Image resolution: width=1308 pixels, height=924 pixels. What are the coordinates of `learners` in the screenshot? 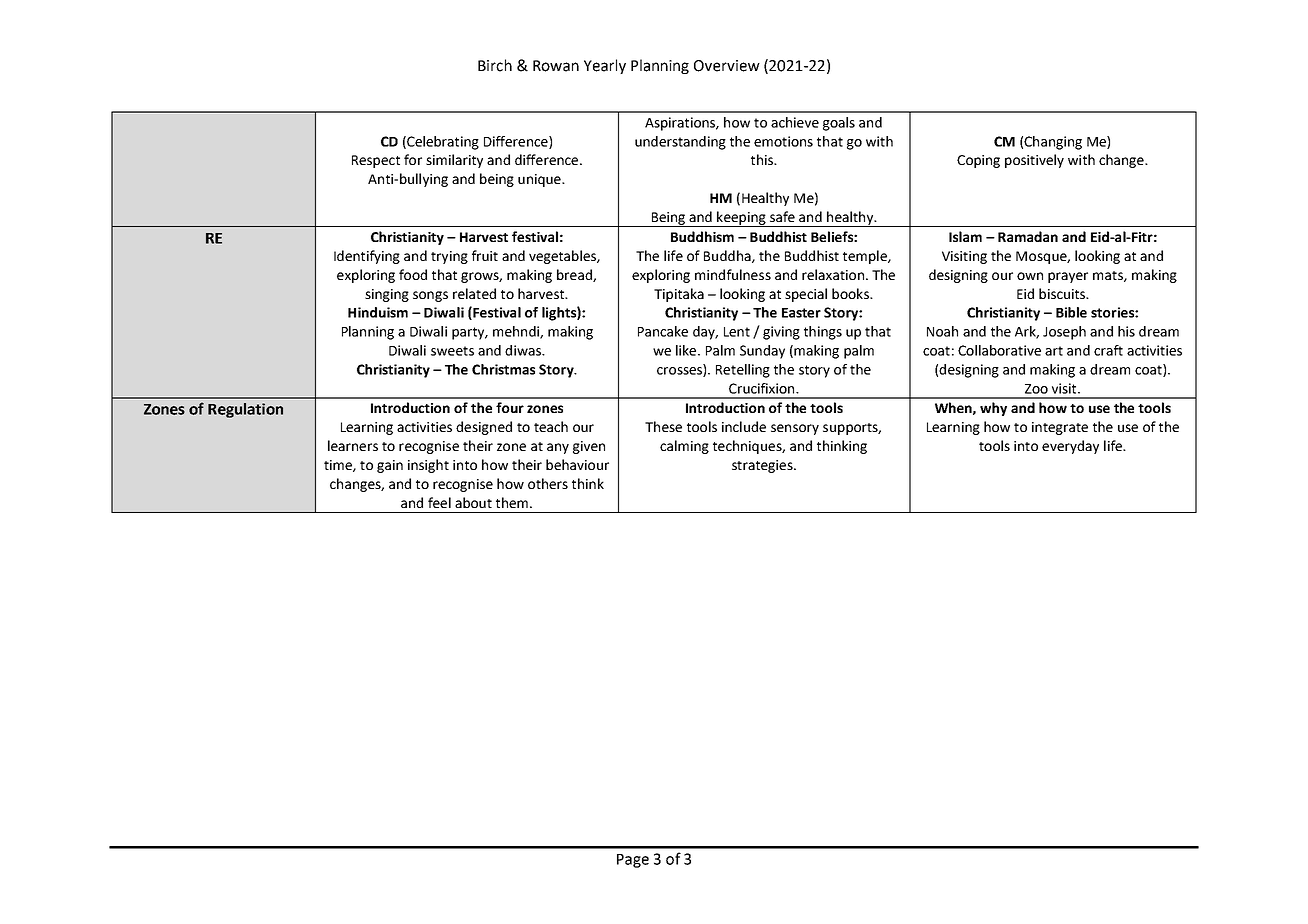 It's located at (353, 445).
